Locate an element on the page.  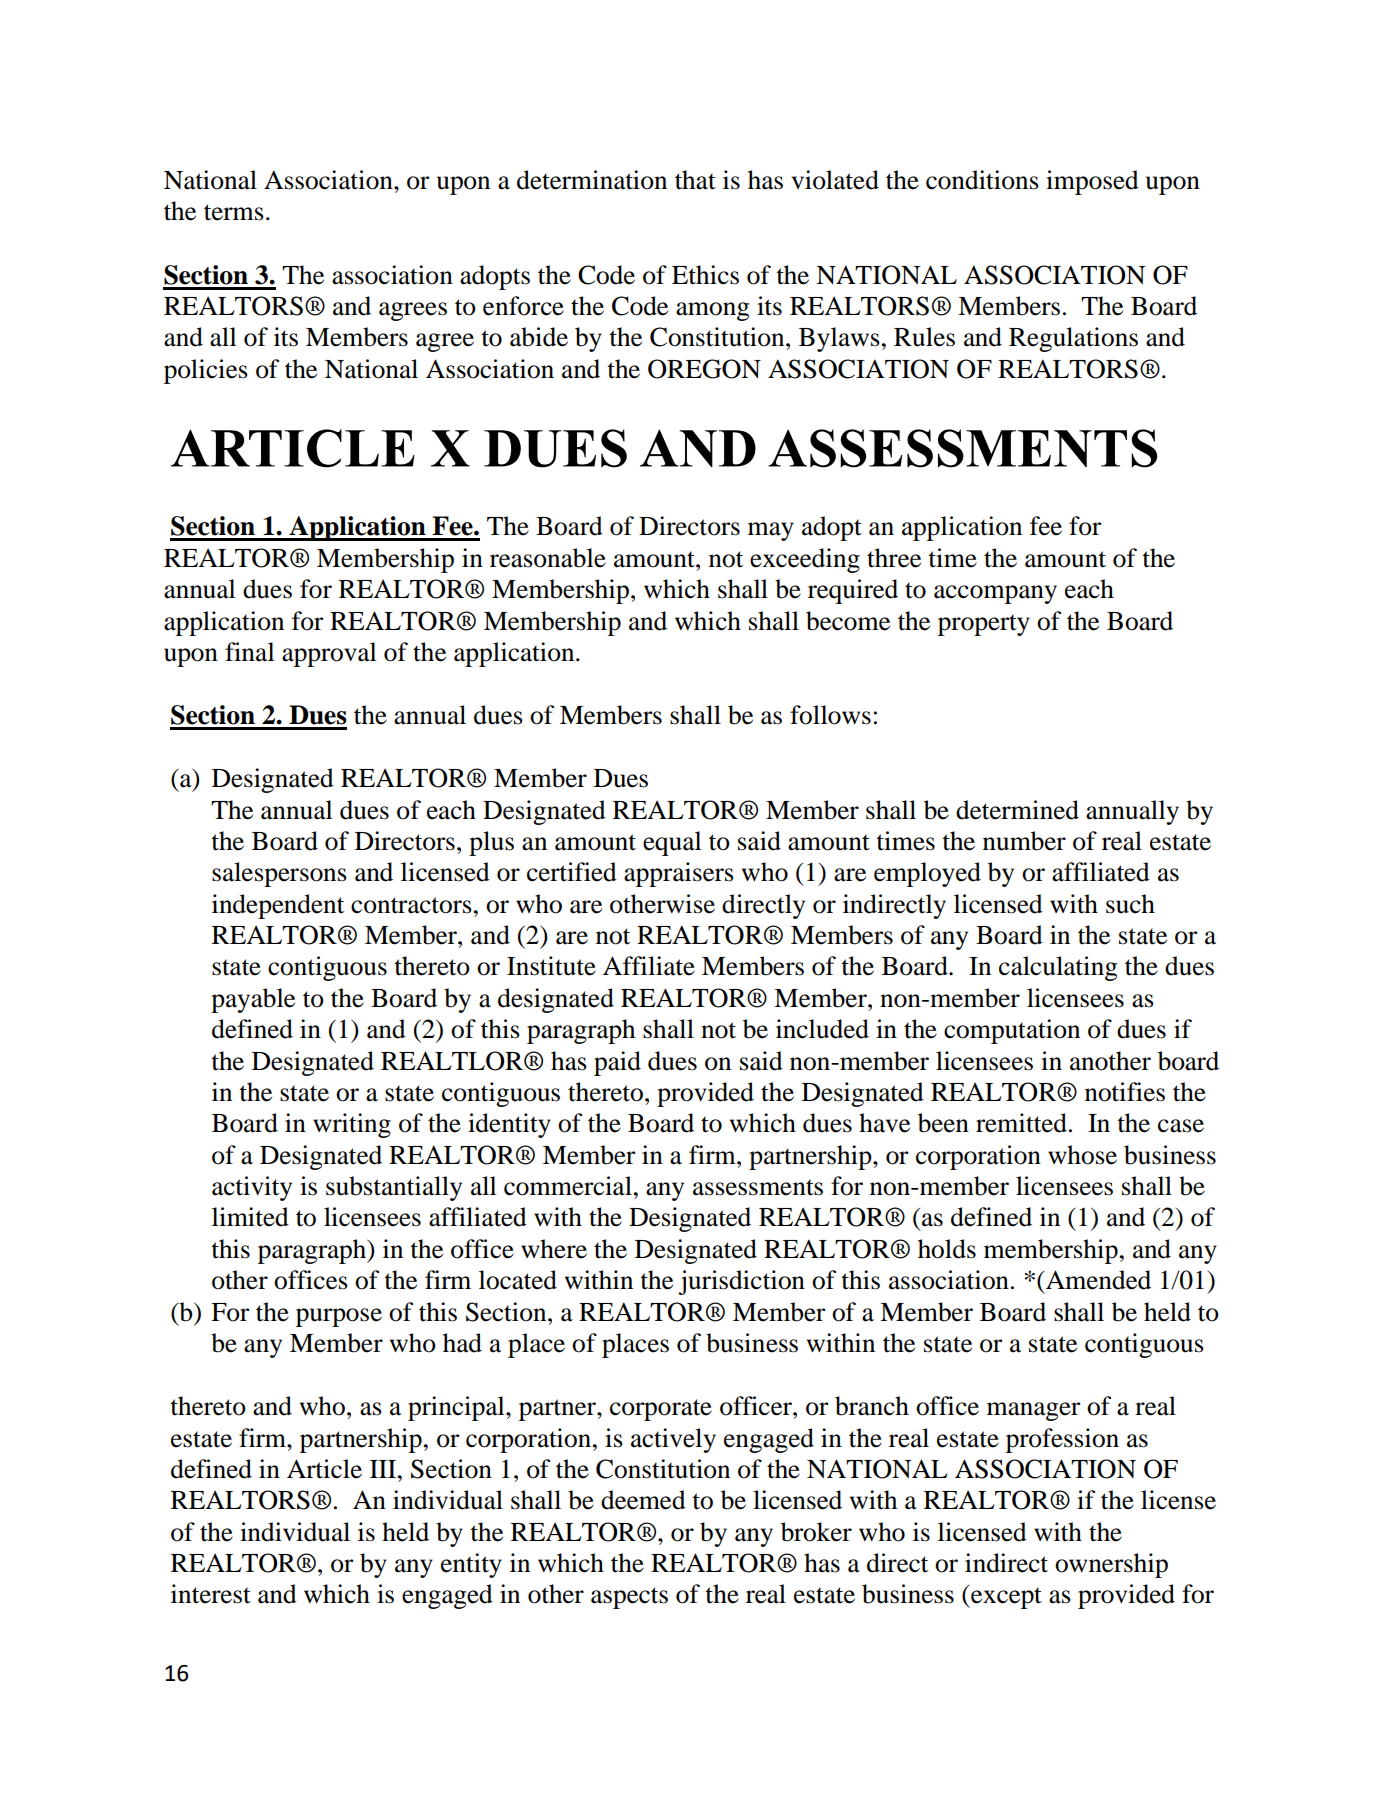
independent is located at coordinates (278, 906).
